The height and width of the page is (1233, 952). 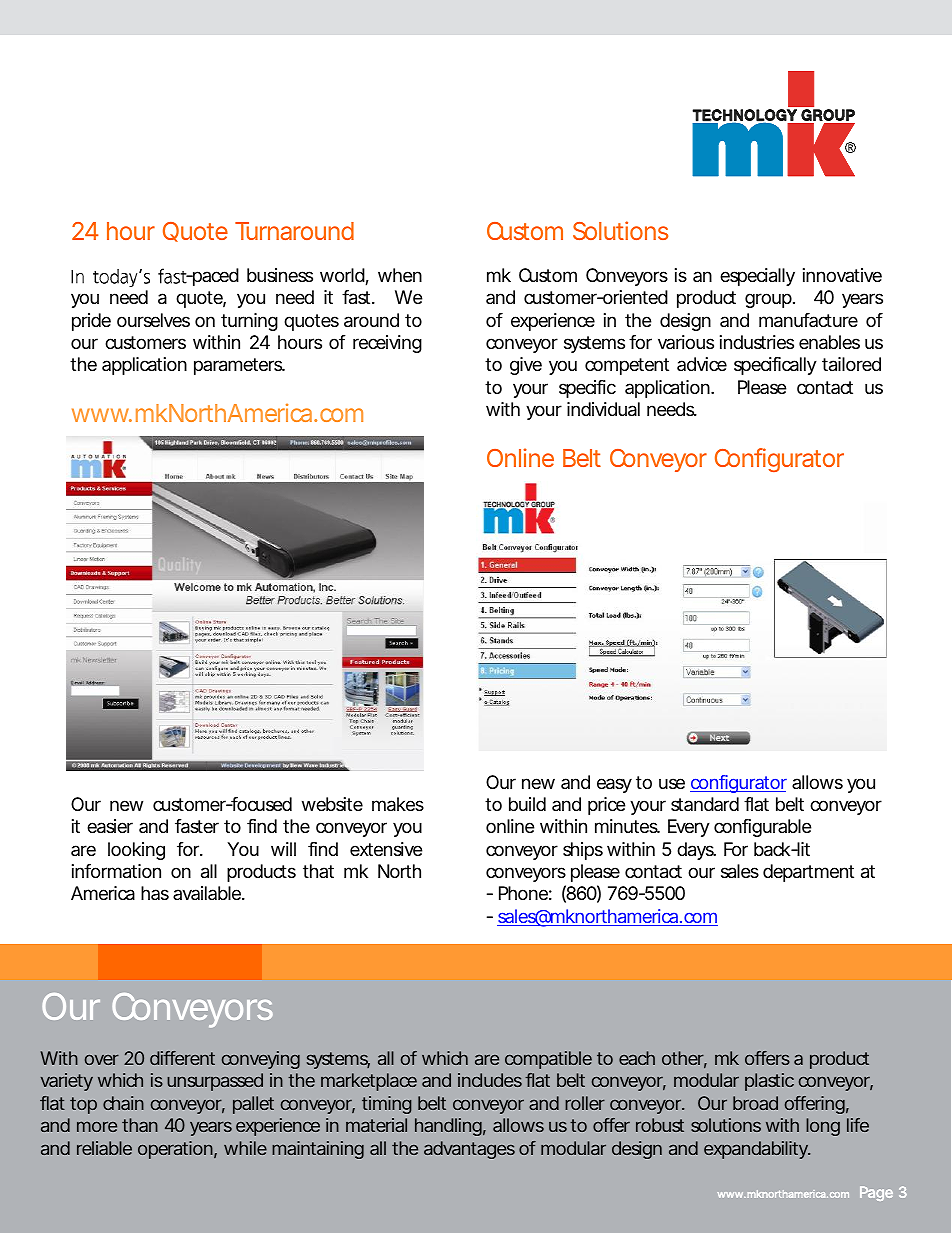 What do you see at coordinates (155, 893) in the page?
I see `has` at bounding box center [155, 893].
